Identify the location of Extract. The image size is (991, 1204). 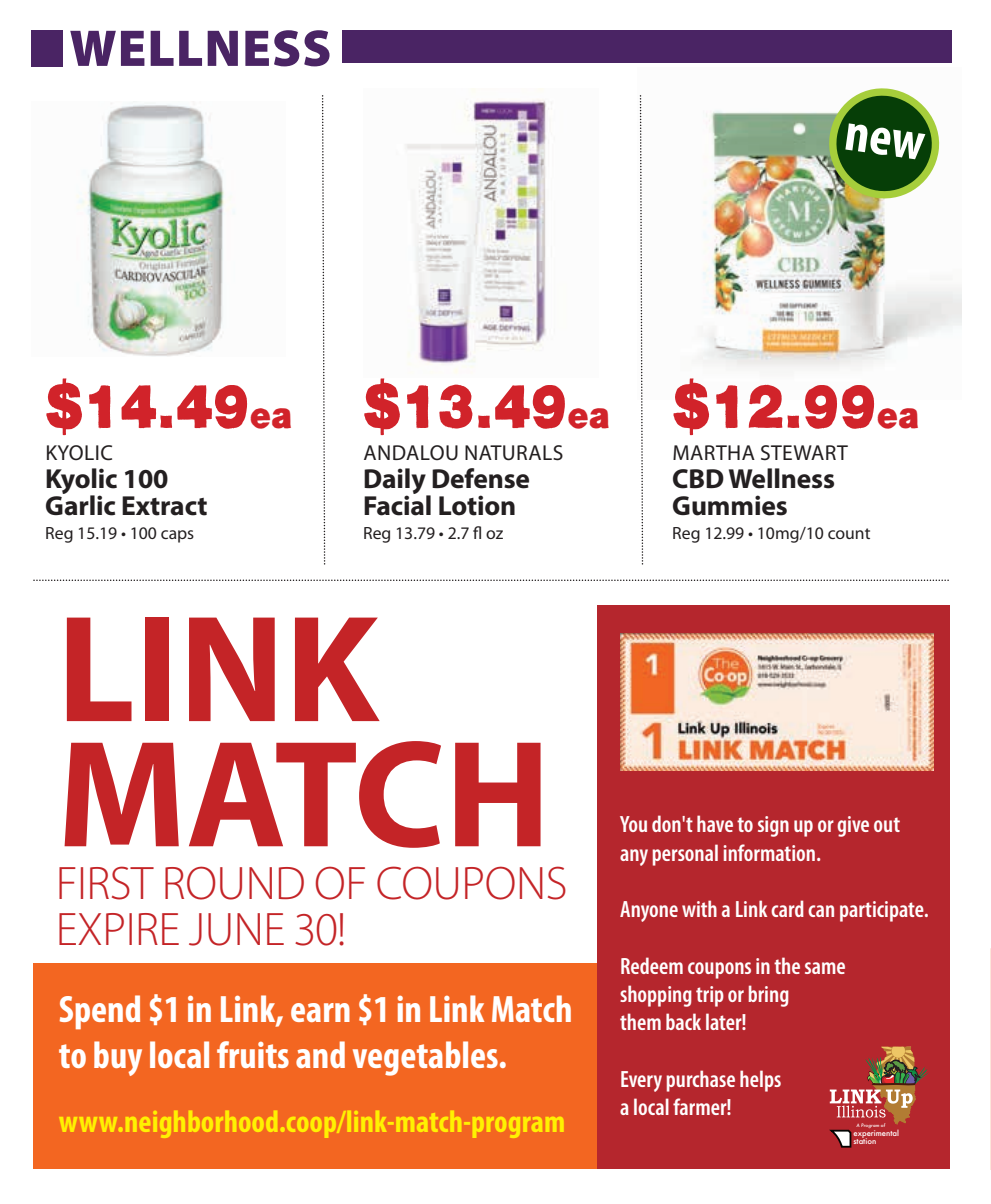
(164, 506).
